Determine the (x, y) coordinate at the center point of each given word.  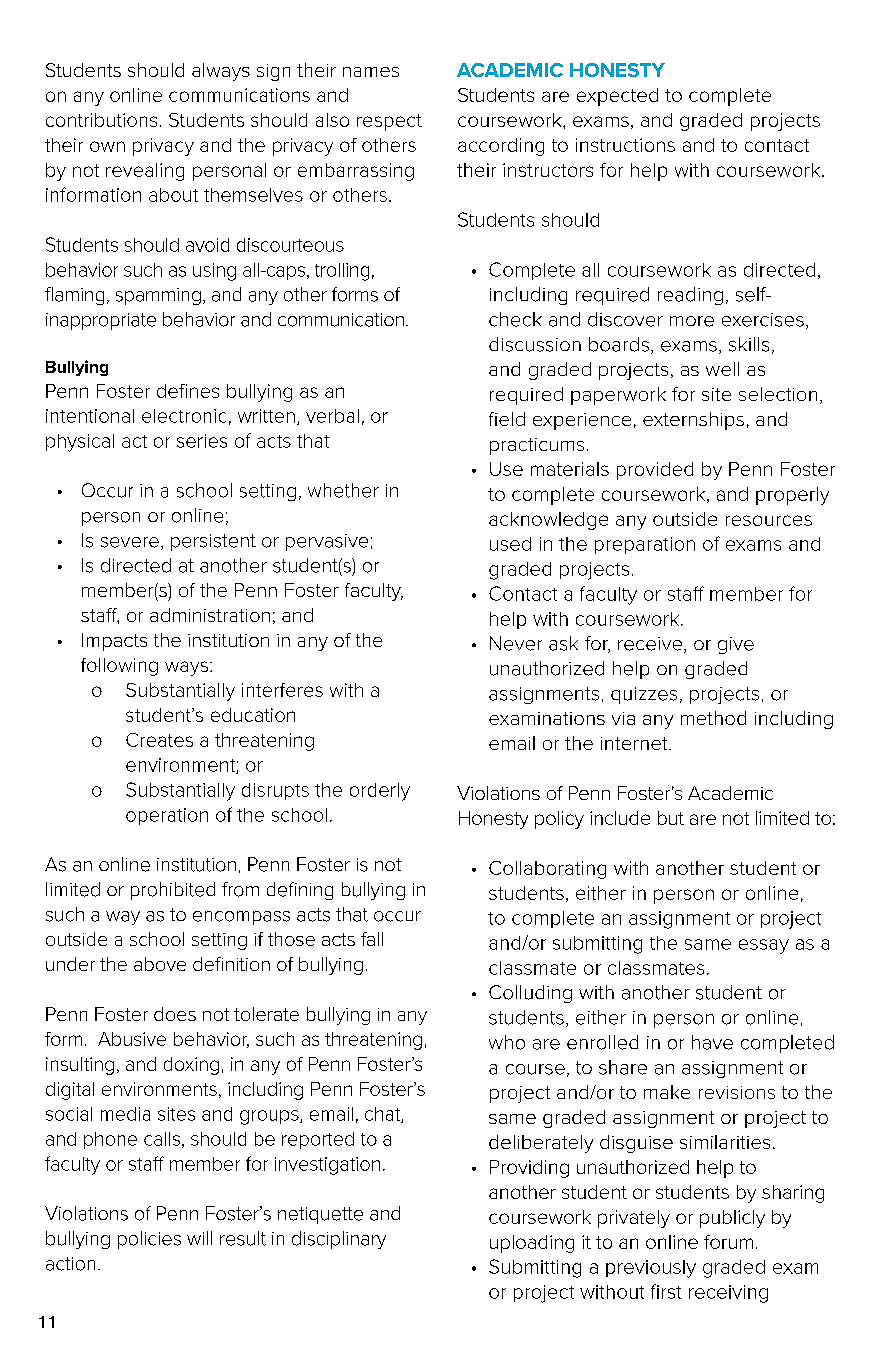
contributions (101, 120)
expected (617, 97)
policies (149, 1240)
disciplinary (339, 1240)
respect (389, 122)
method (713, 718)
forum (728, 1242)
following (119, 667)
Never (516, 643)
